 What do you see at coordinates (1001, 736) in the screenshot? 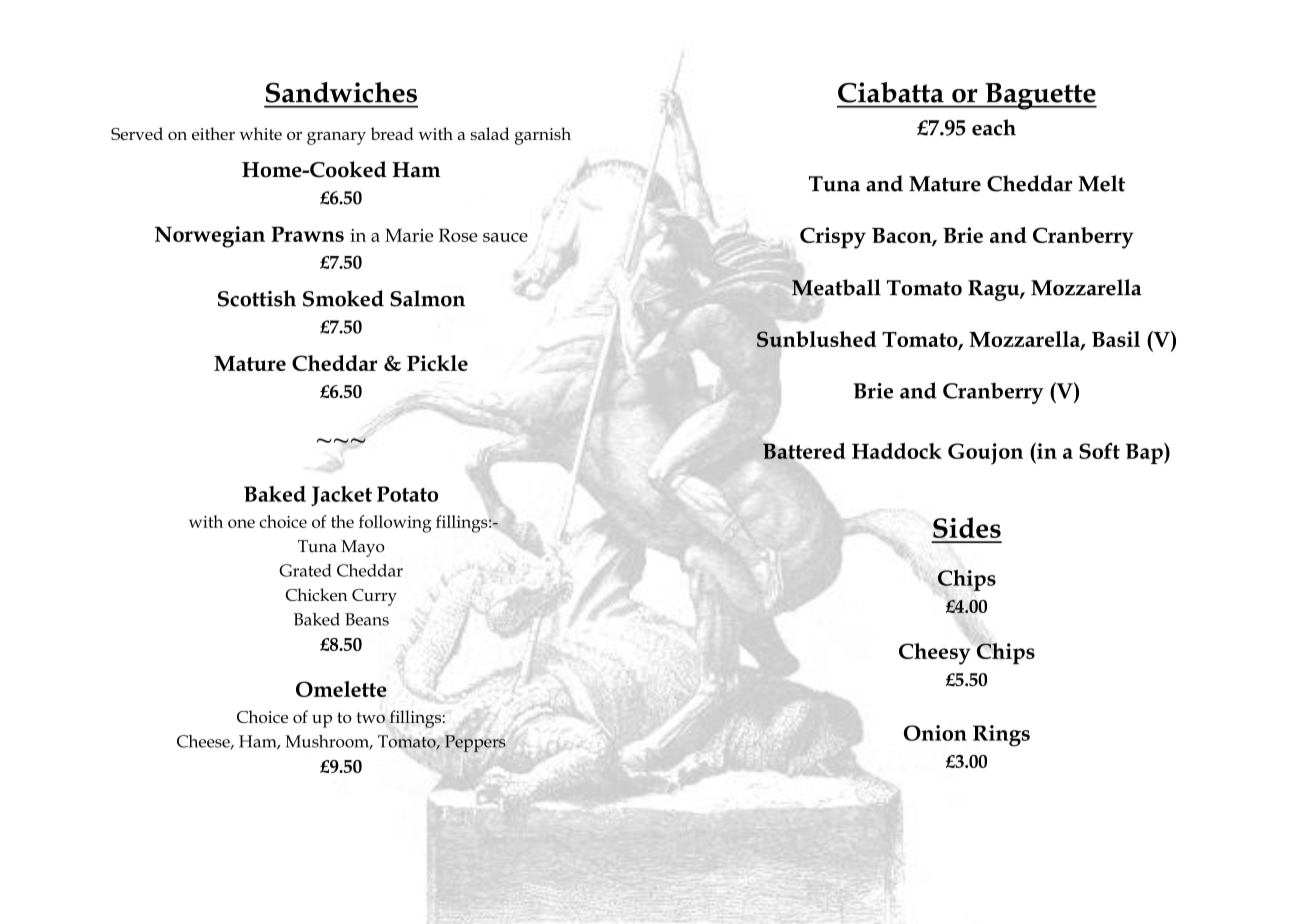
I see `Rings` at bounding box center [1001, 736].
